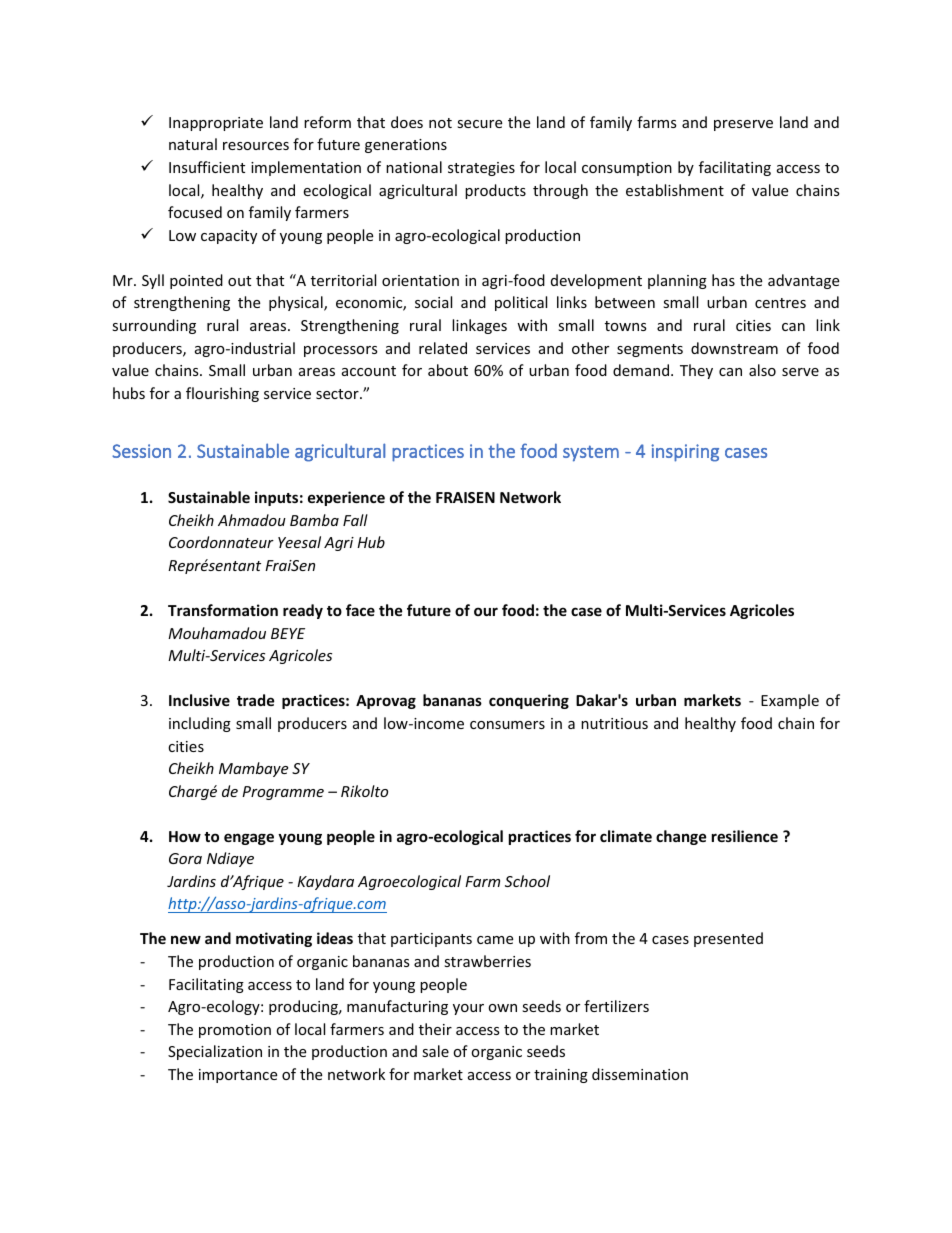  Describe the element at coordinates (193, 144) in the document. I see `natural` at that location.
